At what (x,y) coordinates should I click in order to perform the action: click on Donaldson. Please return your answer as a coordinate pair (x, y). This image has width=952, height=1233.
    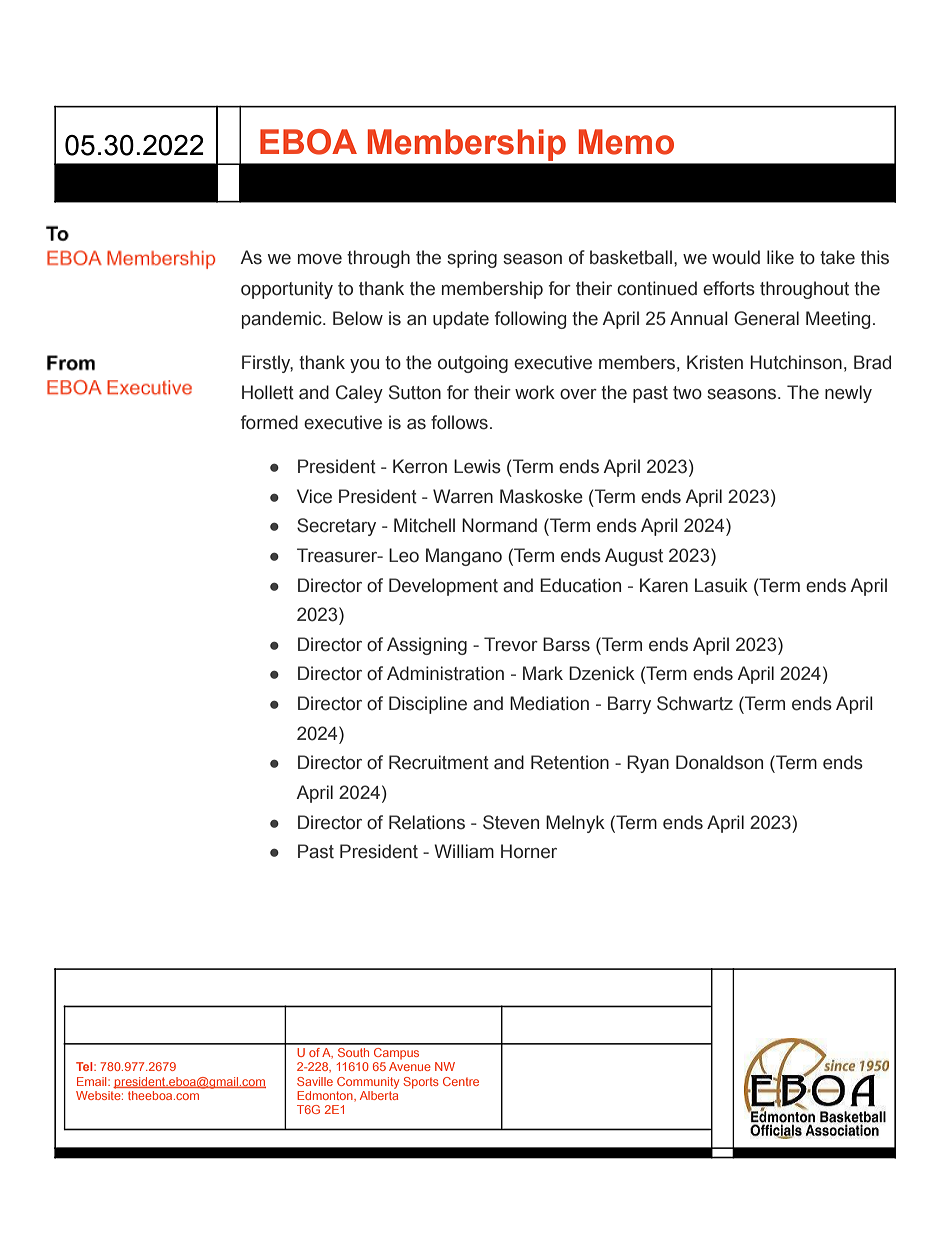
    Looking at the image, I should click on (719, 762).
